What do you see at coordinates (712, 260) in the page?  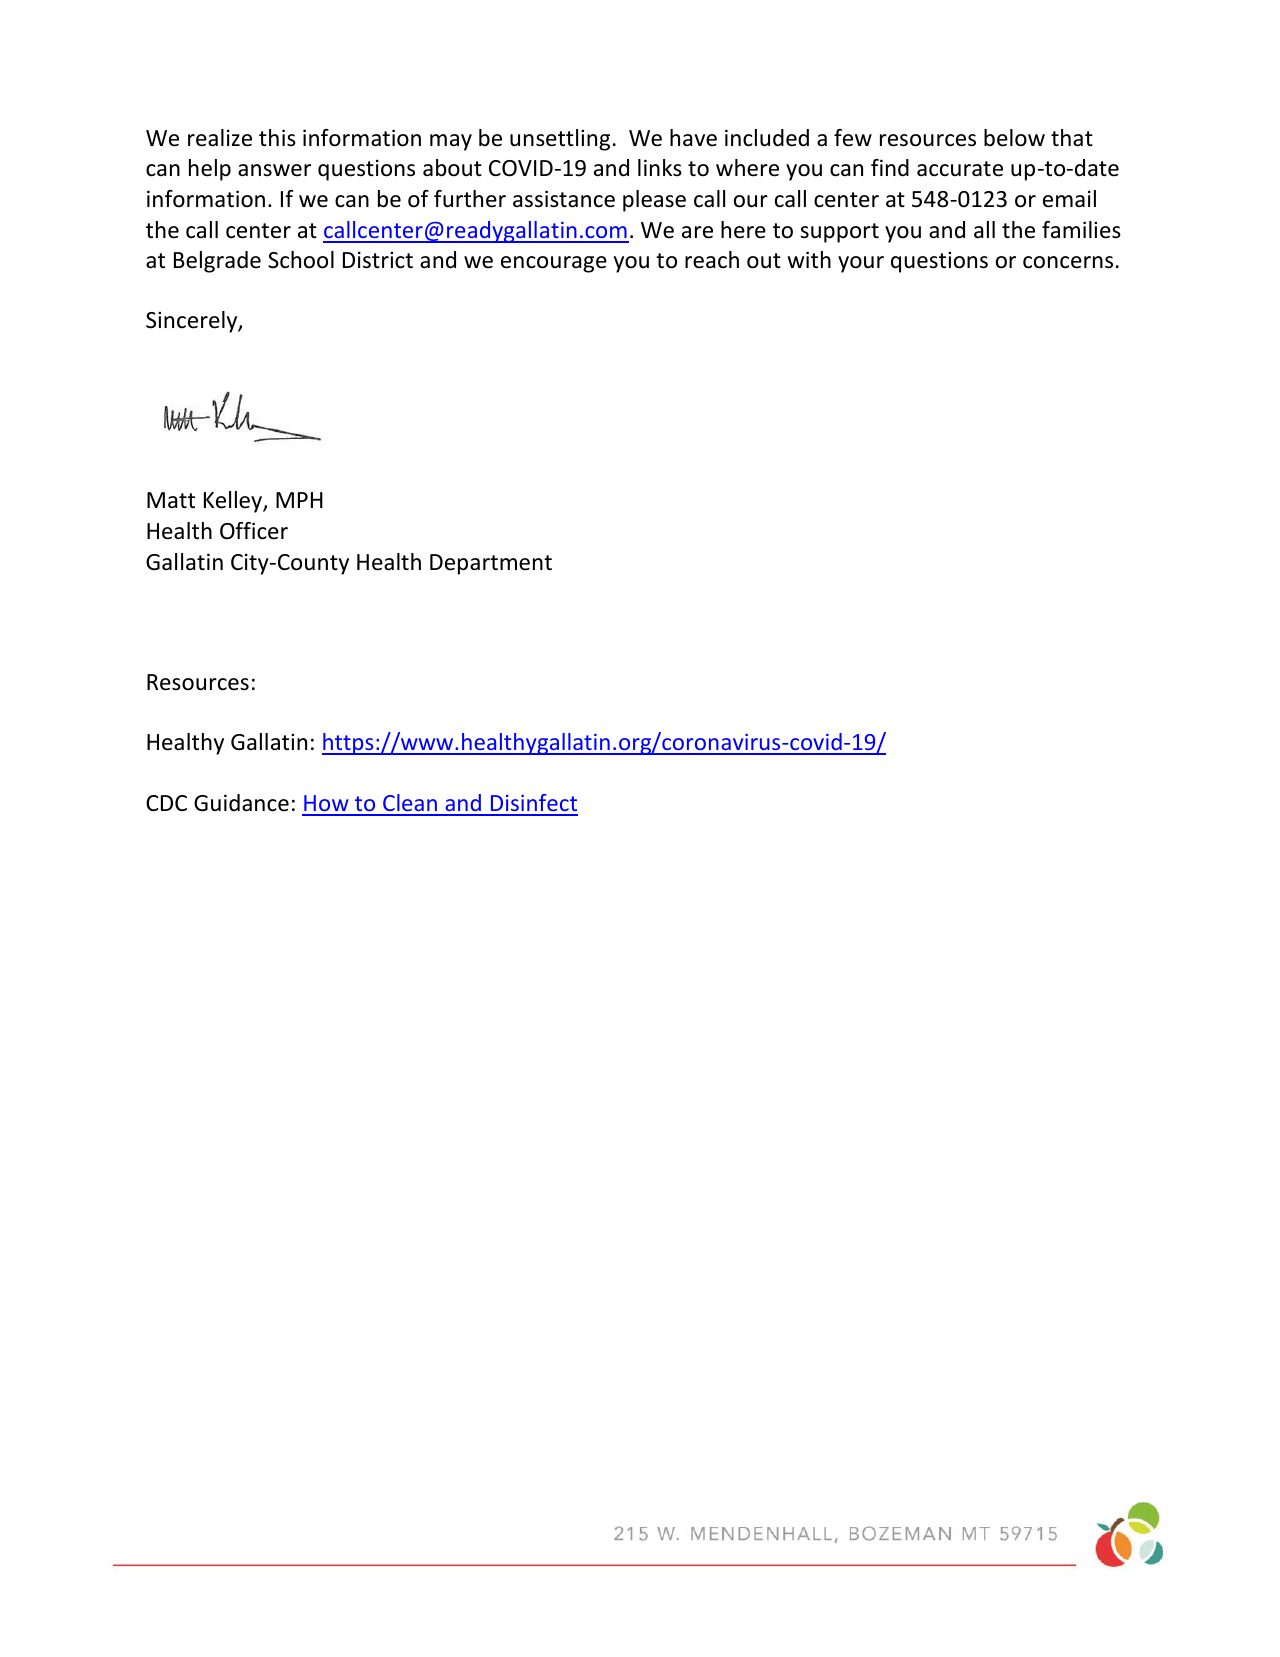 I see `reach` at bounding box center [712, 260].
